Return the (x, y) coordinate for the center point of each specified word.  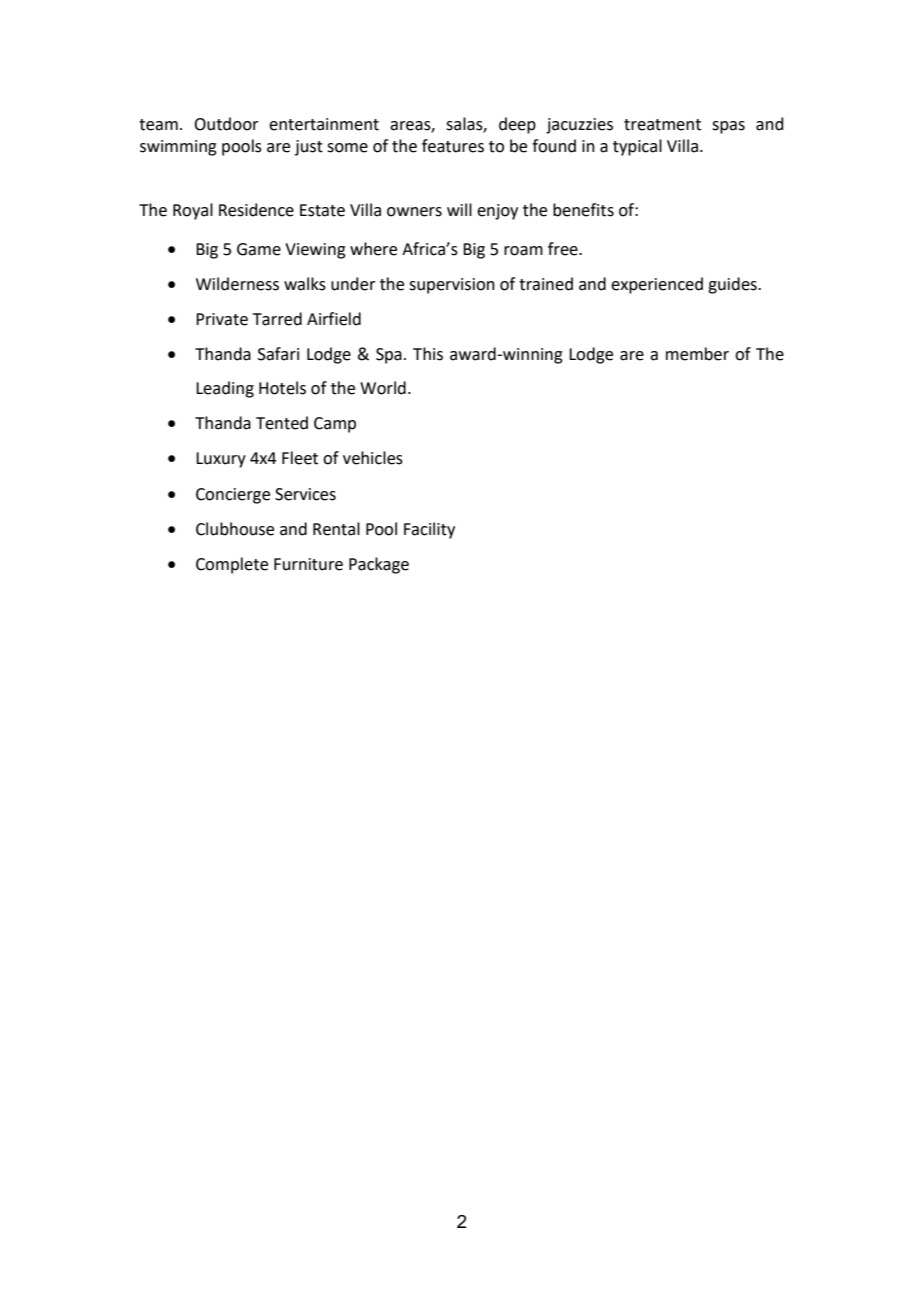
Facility (429, 530)
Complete (232, 565)
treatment (662, 125)
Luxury (221, 460)
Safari (278, 354)
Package (379, 565)
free (564, 249)
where (373, 249)
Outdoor (226, 124)
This (428, 354)
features (453, 146)
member (697, 354)
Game (259, 249)
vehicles (373, 458)
